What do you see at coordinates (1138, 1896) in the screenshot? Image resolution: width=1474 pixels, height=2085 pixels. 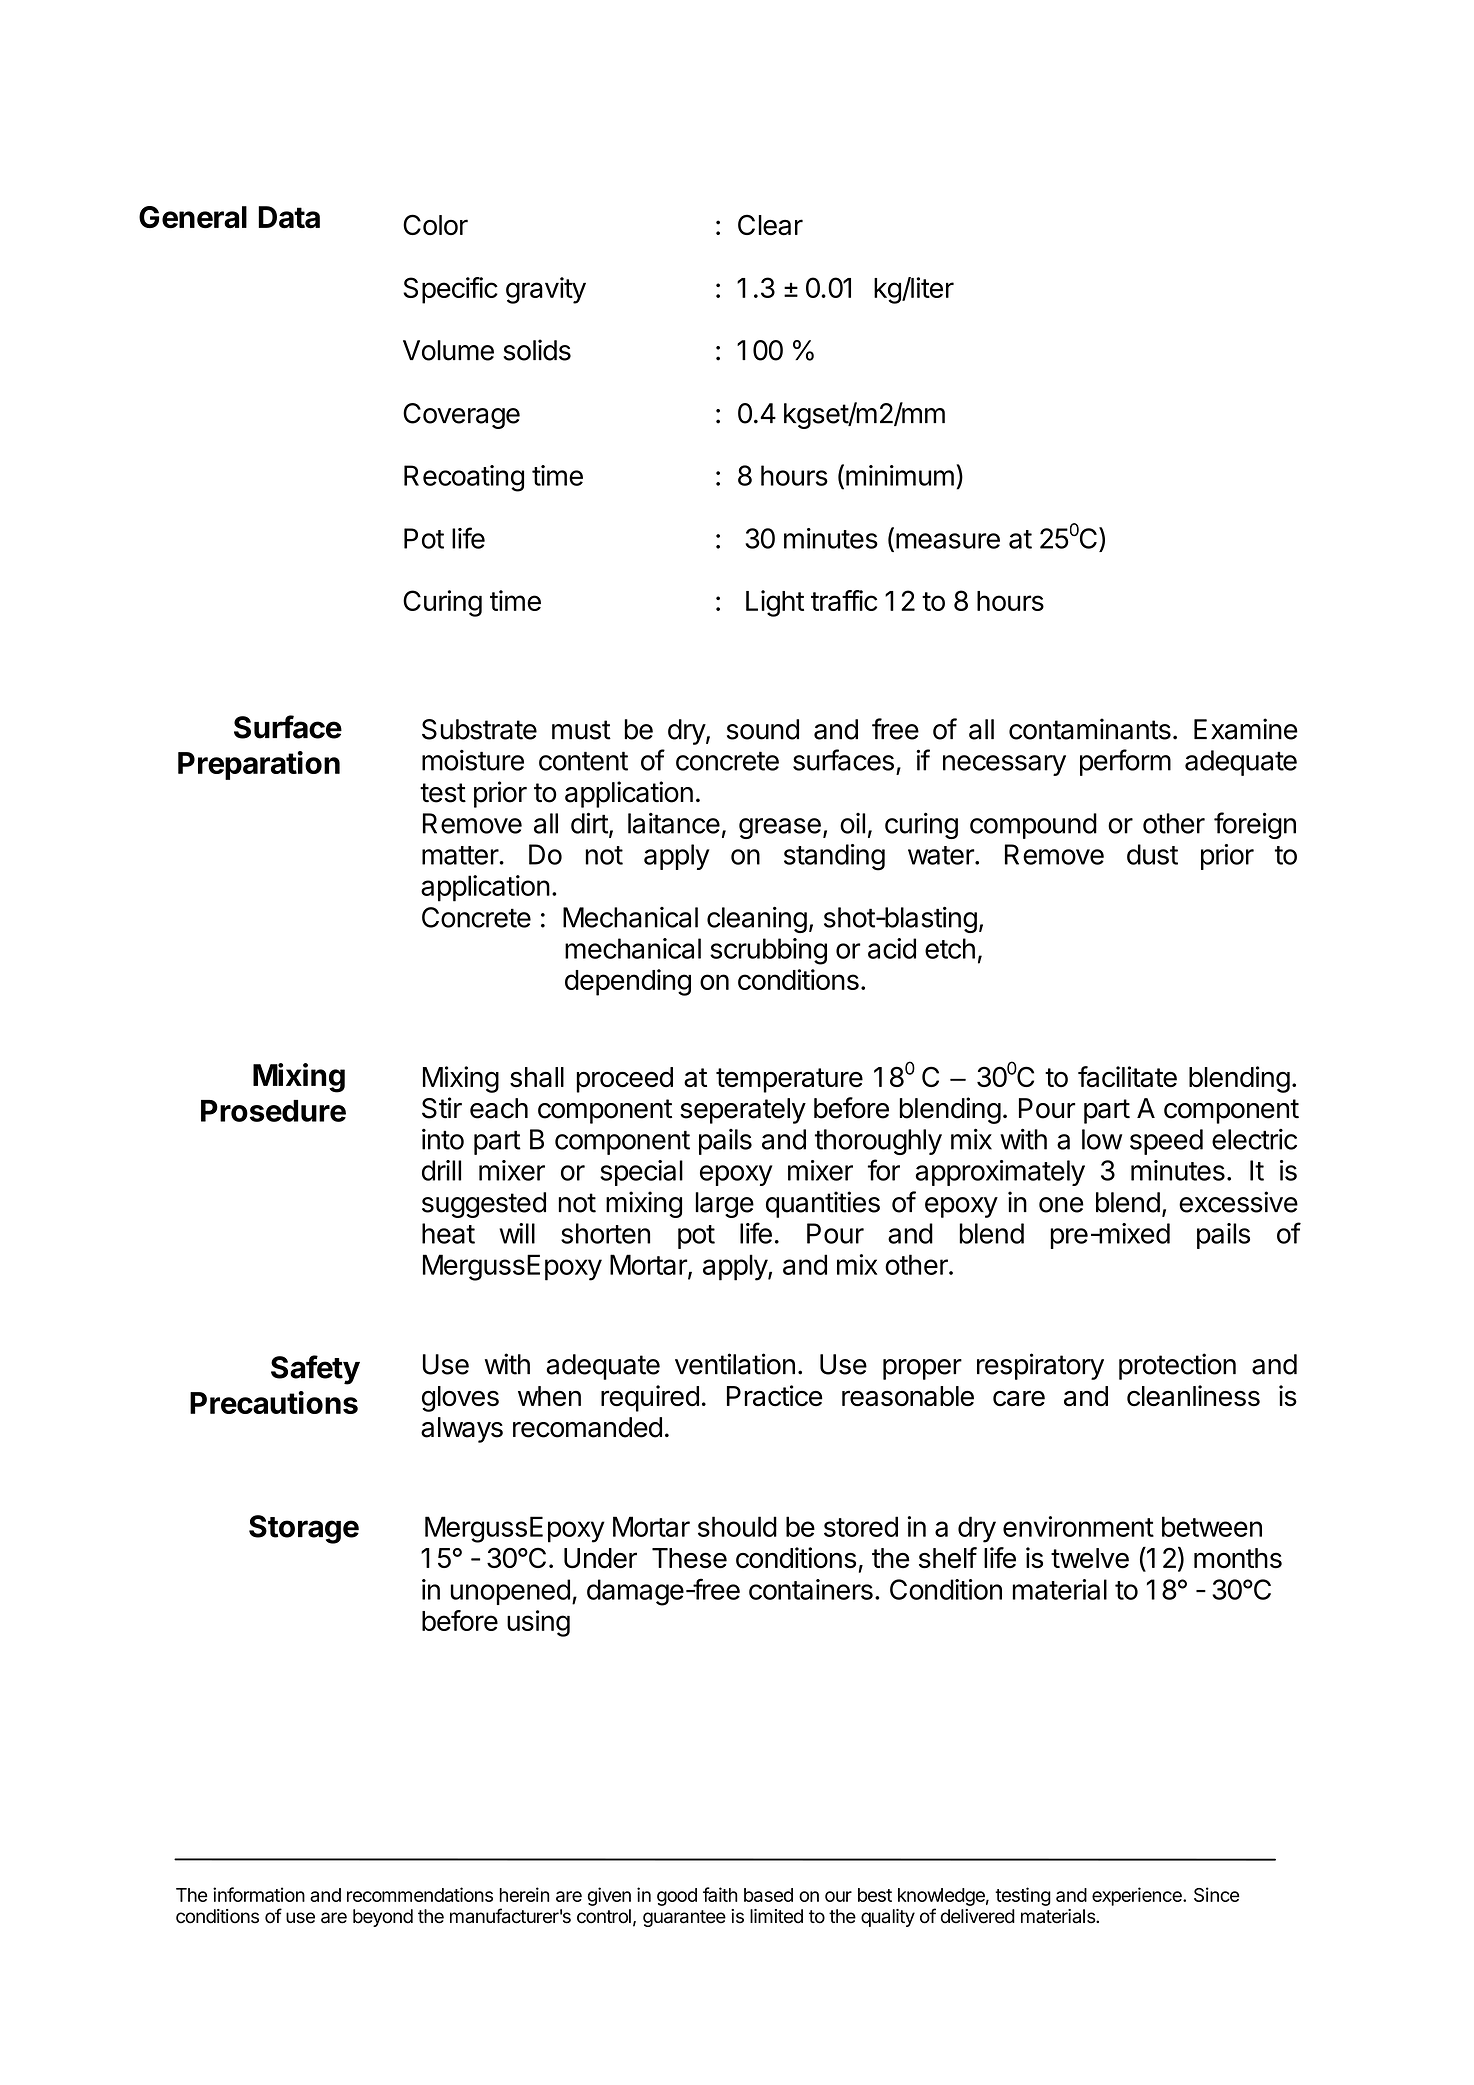 I see `experience` at bounding box center [1138, 1896].
